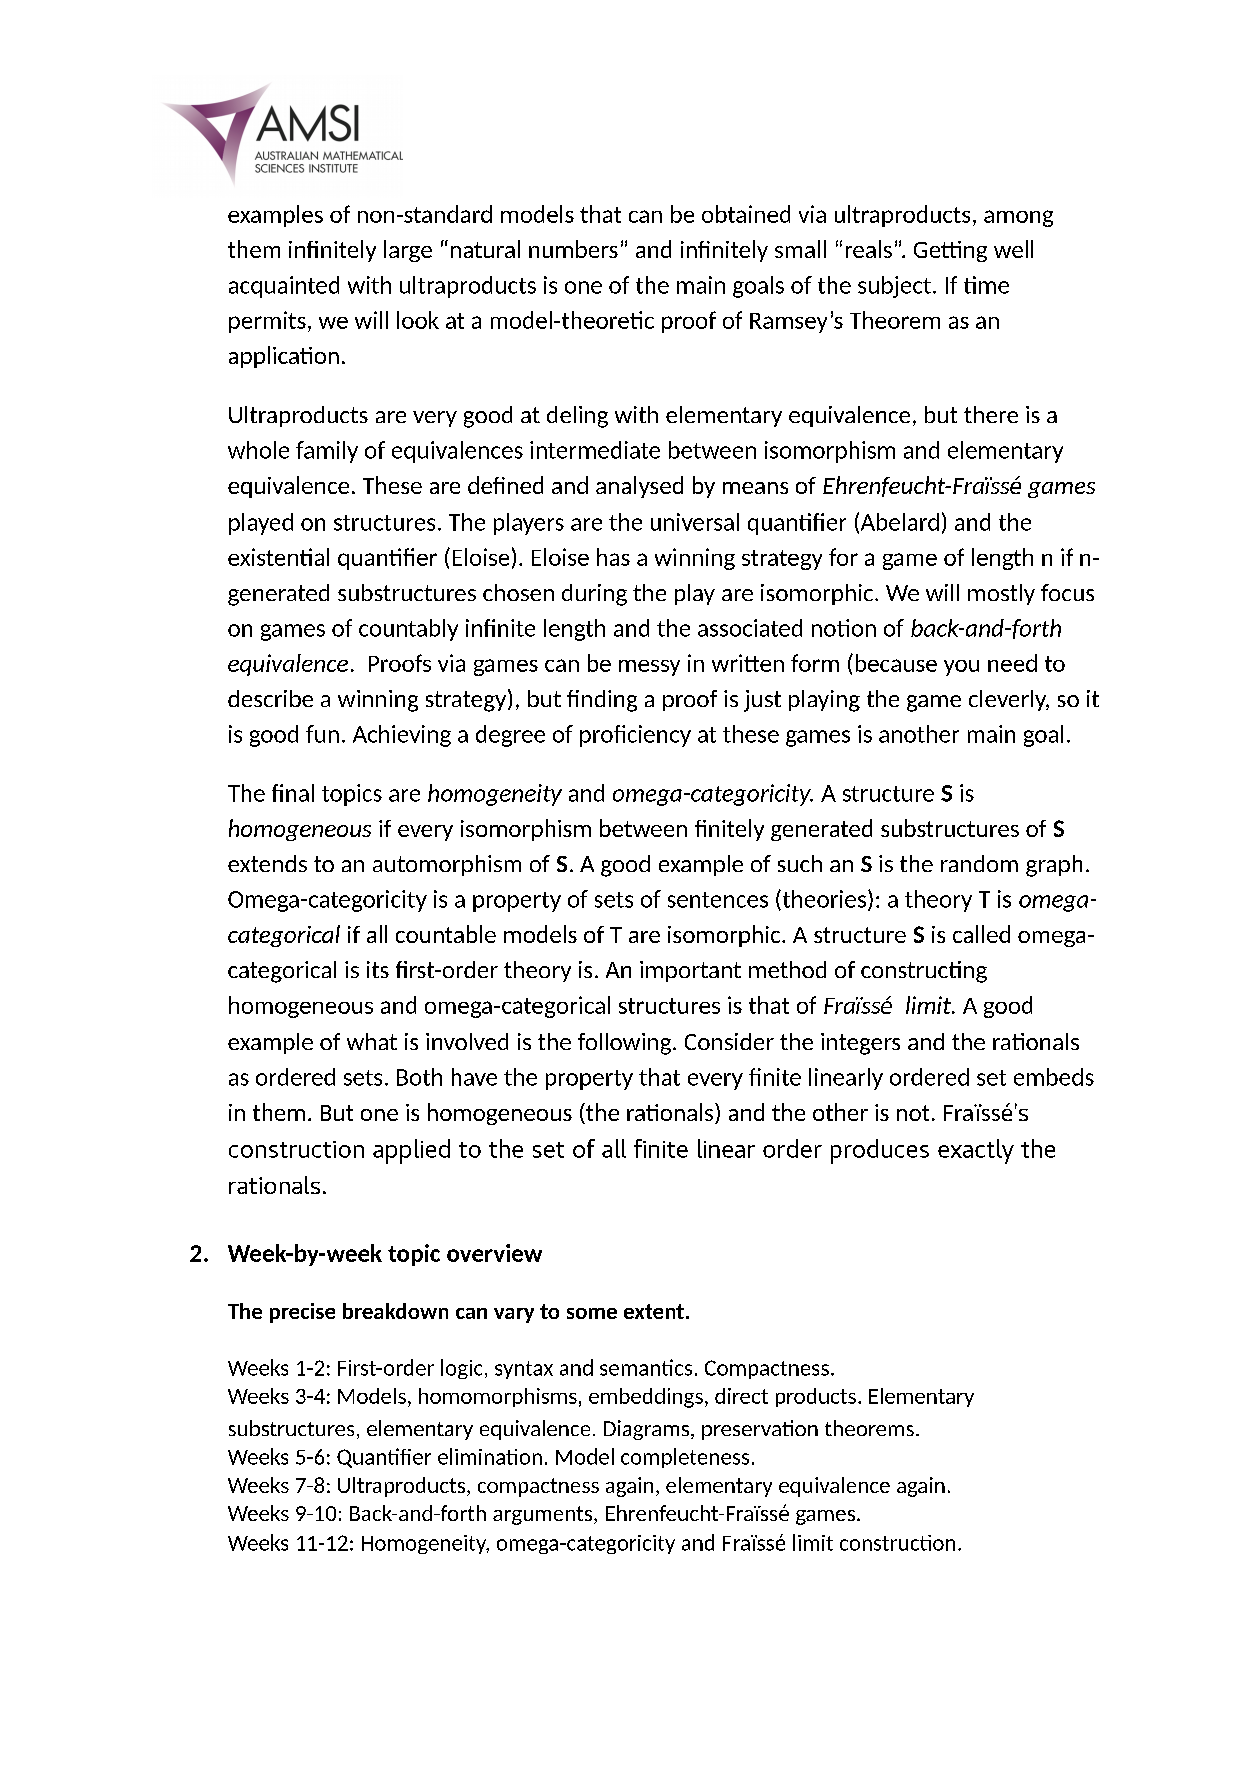 The image size is (1252, 1771). I want to click on completeness, so click(685, 1458).
